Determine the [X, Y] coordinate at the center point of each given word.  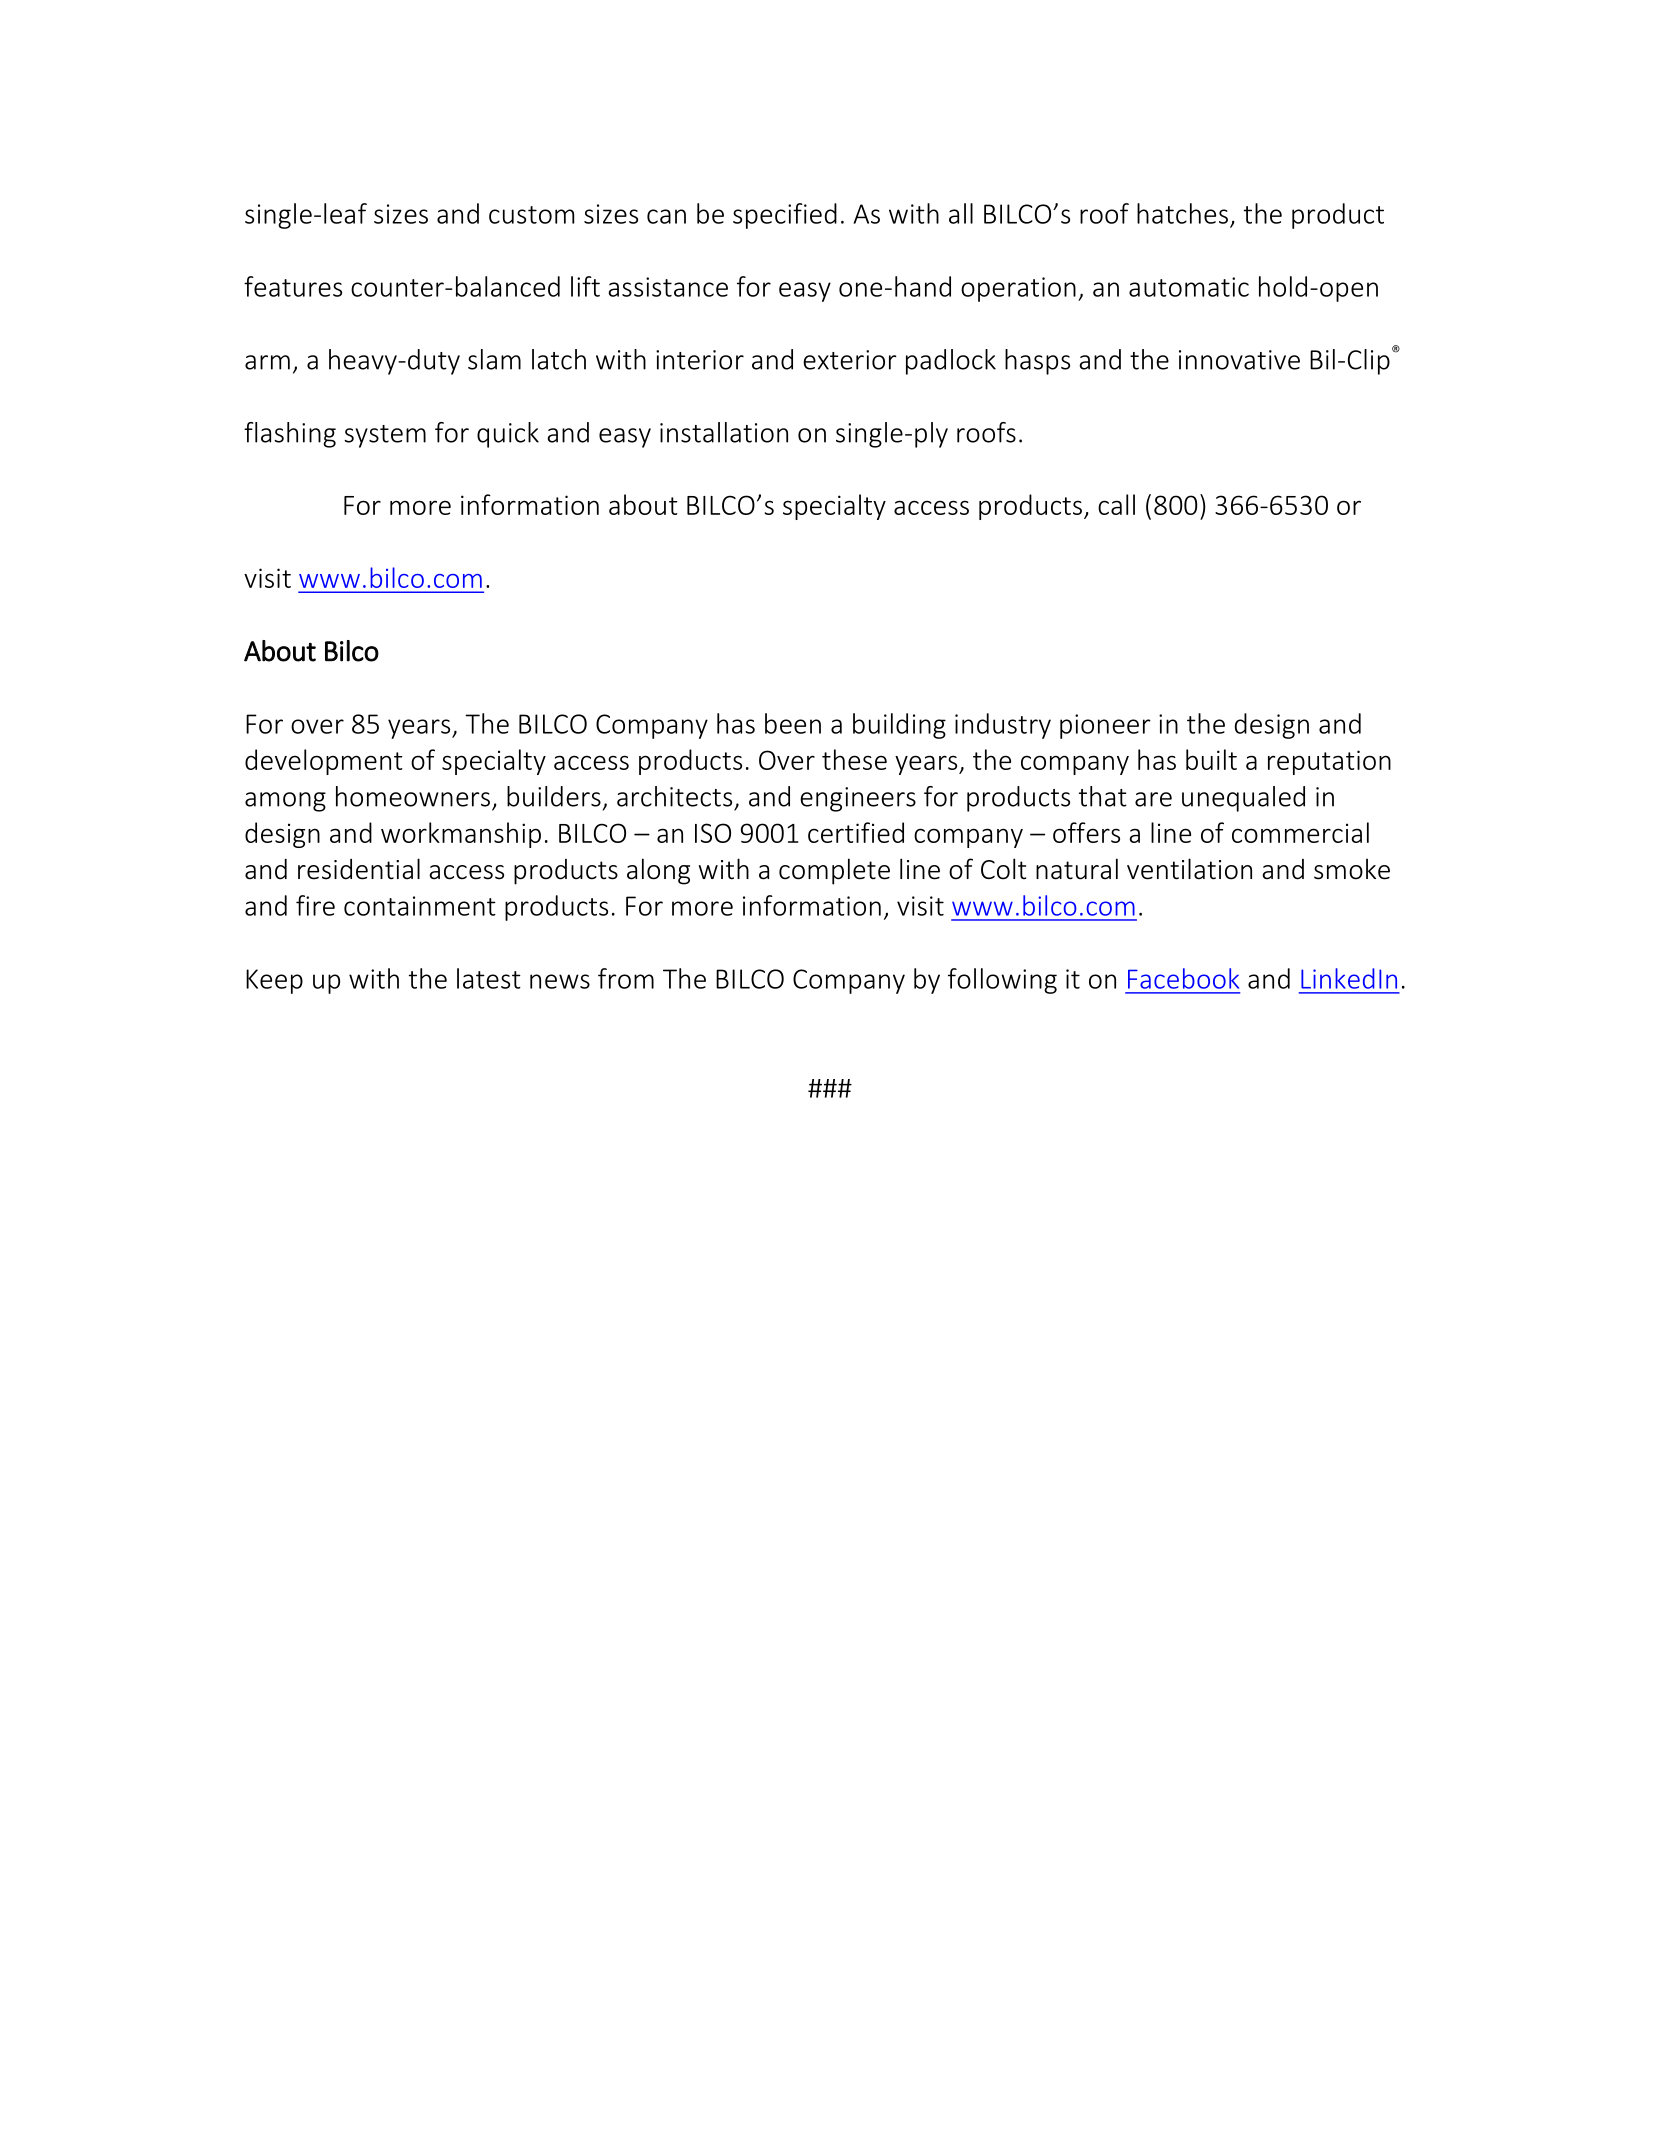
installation [724, 432]
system [385, 436]
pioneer [1105, 726]
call [1116, 504]
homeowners [413, 796]
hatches [1182, 213]
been [793, 723]
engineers [858, 799]
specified [785, 216]
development [324, 762]
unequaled [1243, 799]
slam [494, 359]
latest [489, 978]
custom [531, 215]
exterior [850, 360]
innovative [1239, 360]
